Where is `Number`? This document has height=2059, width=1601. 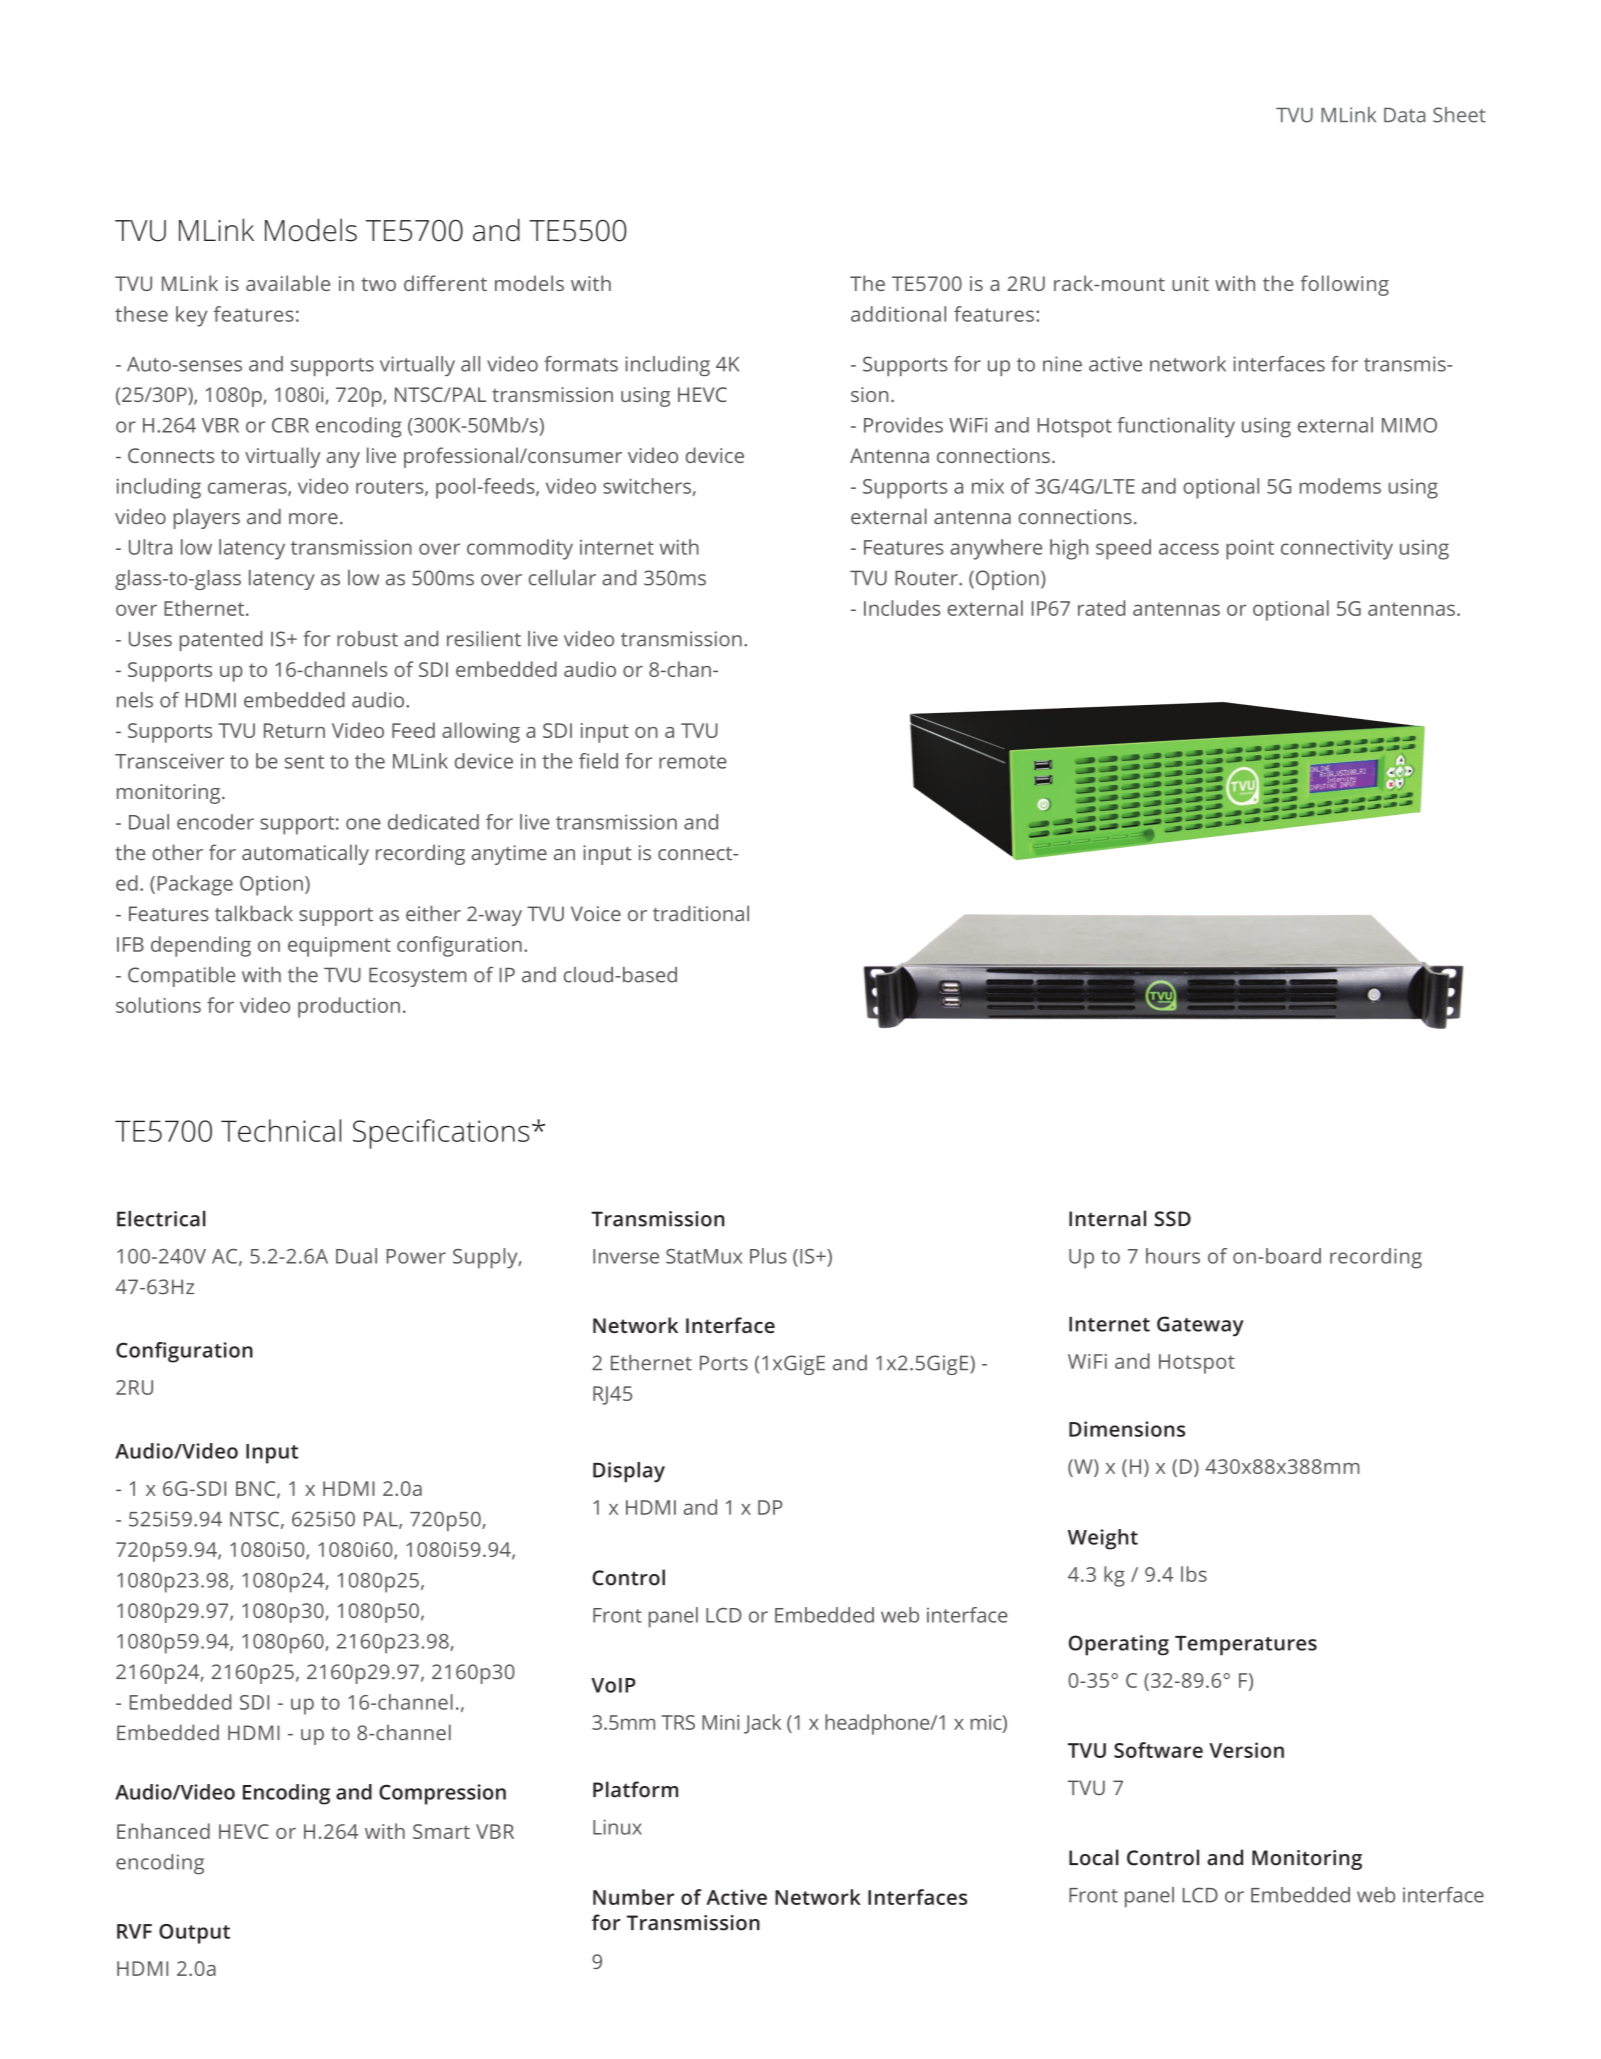
Number is located at coordinates (633, 1897).
